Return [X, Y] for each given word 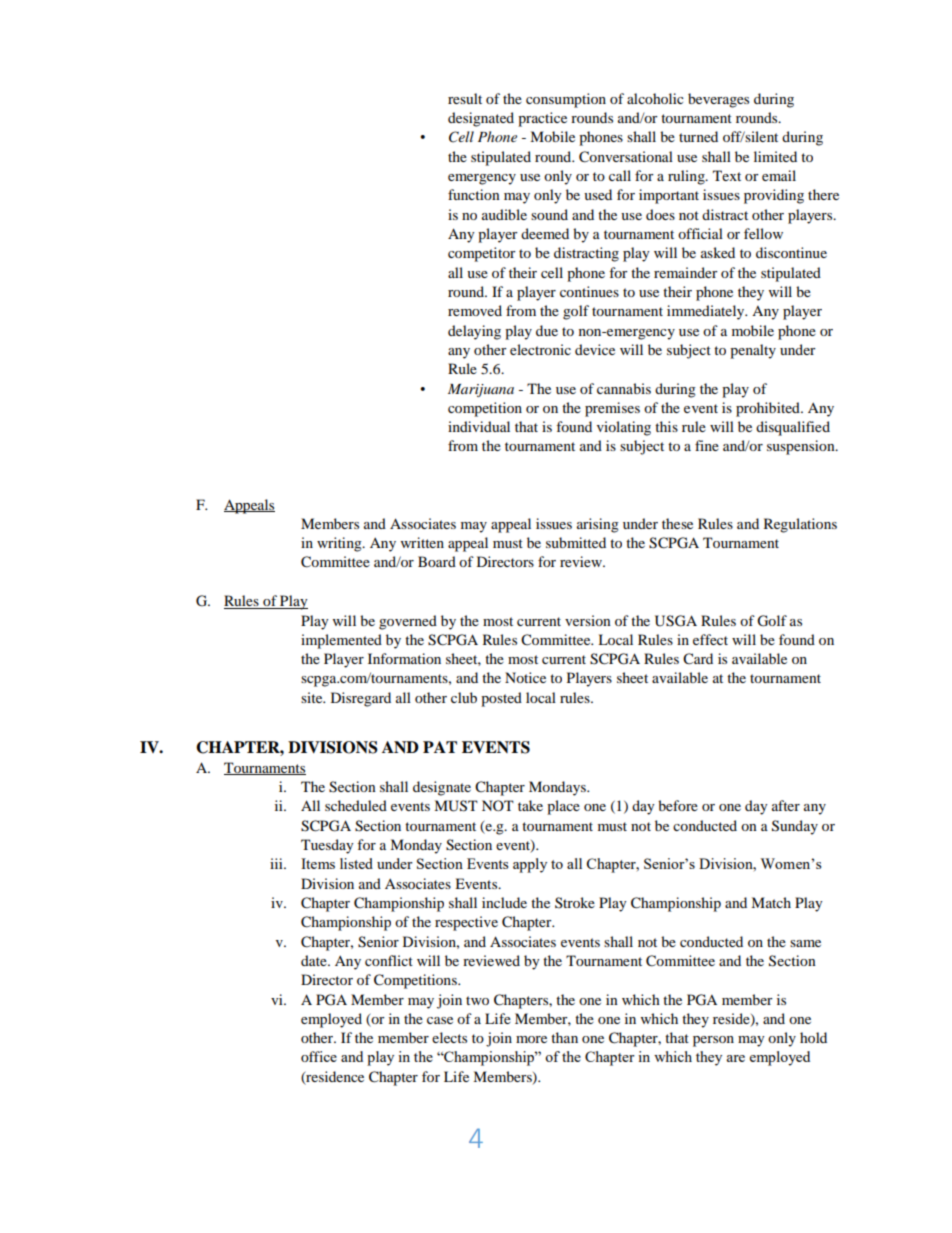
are [735, 1058]
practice [542, 119]
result [465, 98]
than [564, 1037]
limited [775, 156]
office [319, 1056]
